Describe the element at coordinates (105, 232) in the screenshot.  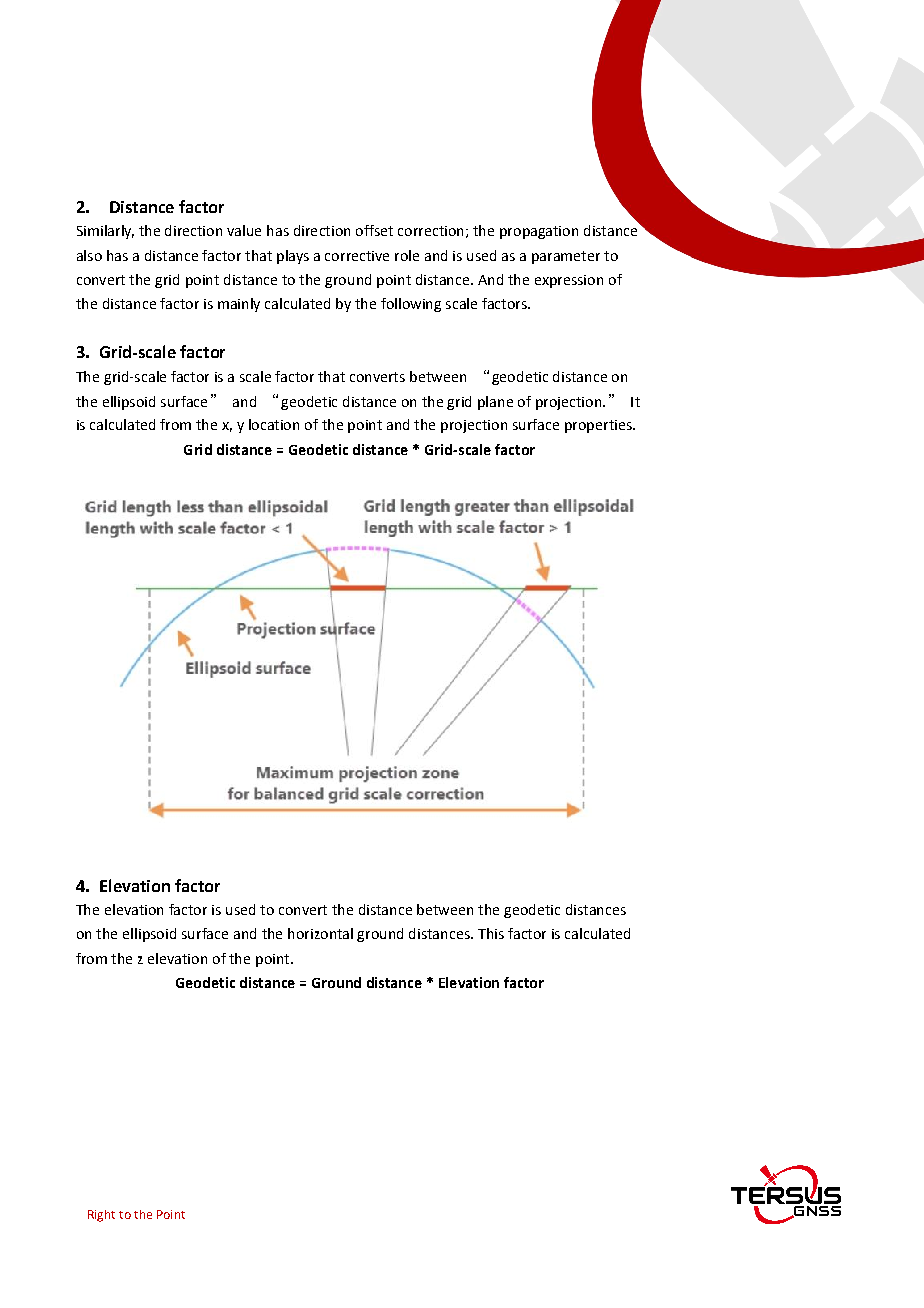
I see `Similarly` at that location.
